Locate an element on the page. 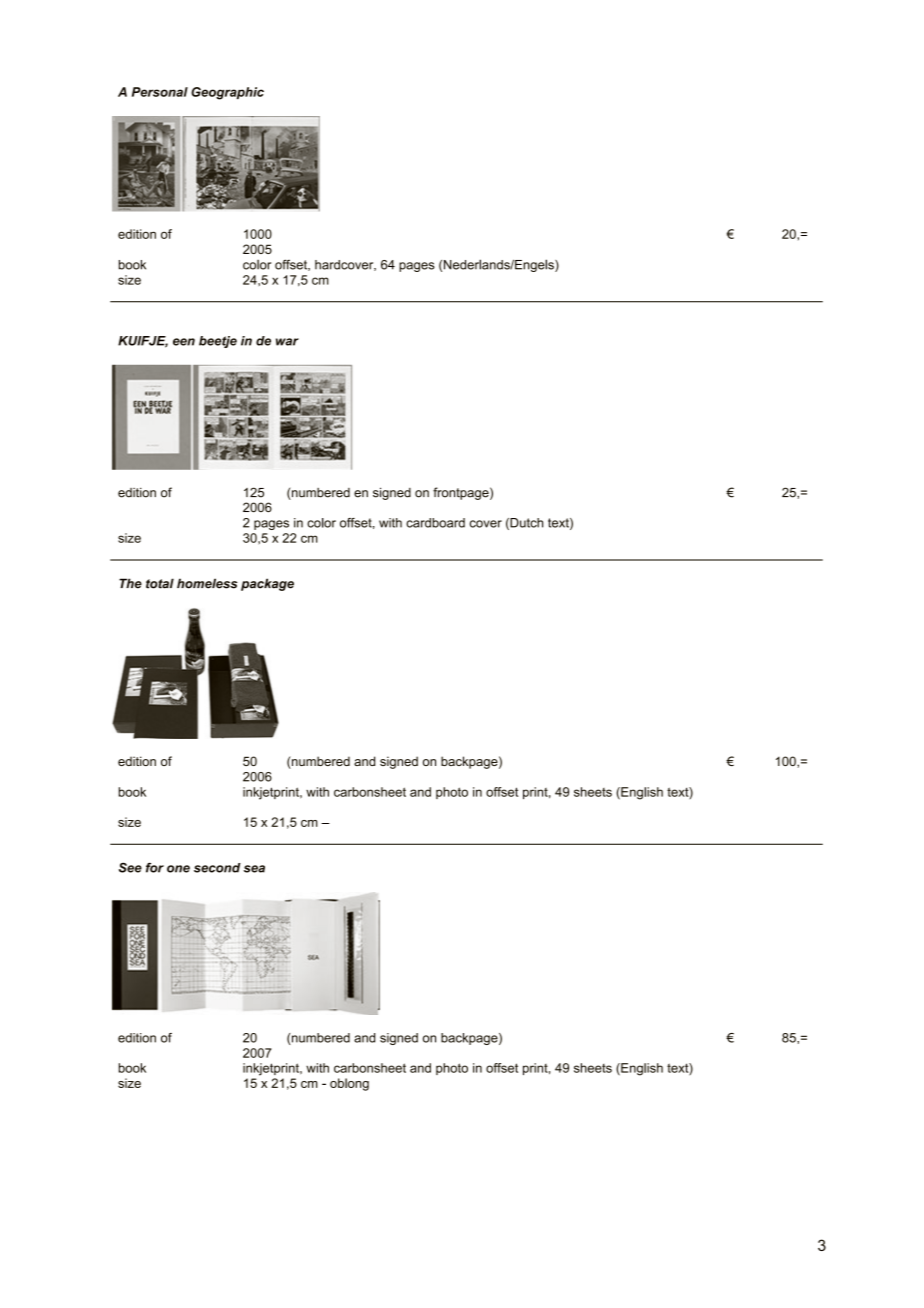 This page has height=1308, width=924. package is located at coordinates (267, 584).
